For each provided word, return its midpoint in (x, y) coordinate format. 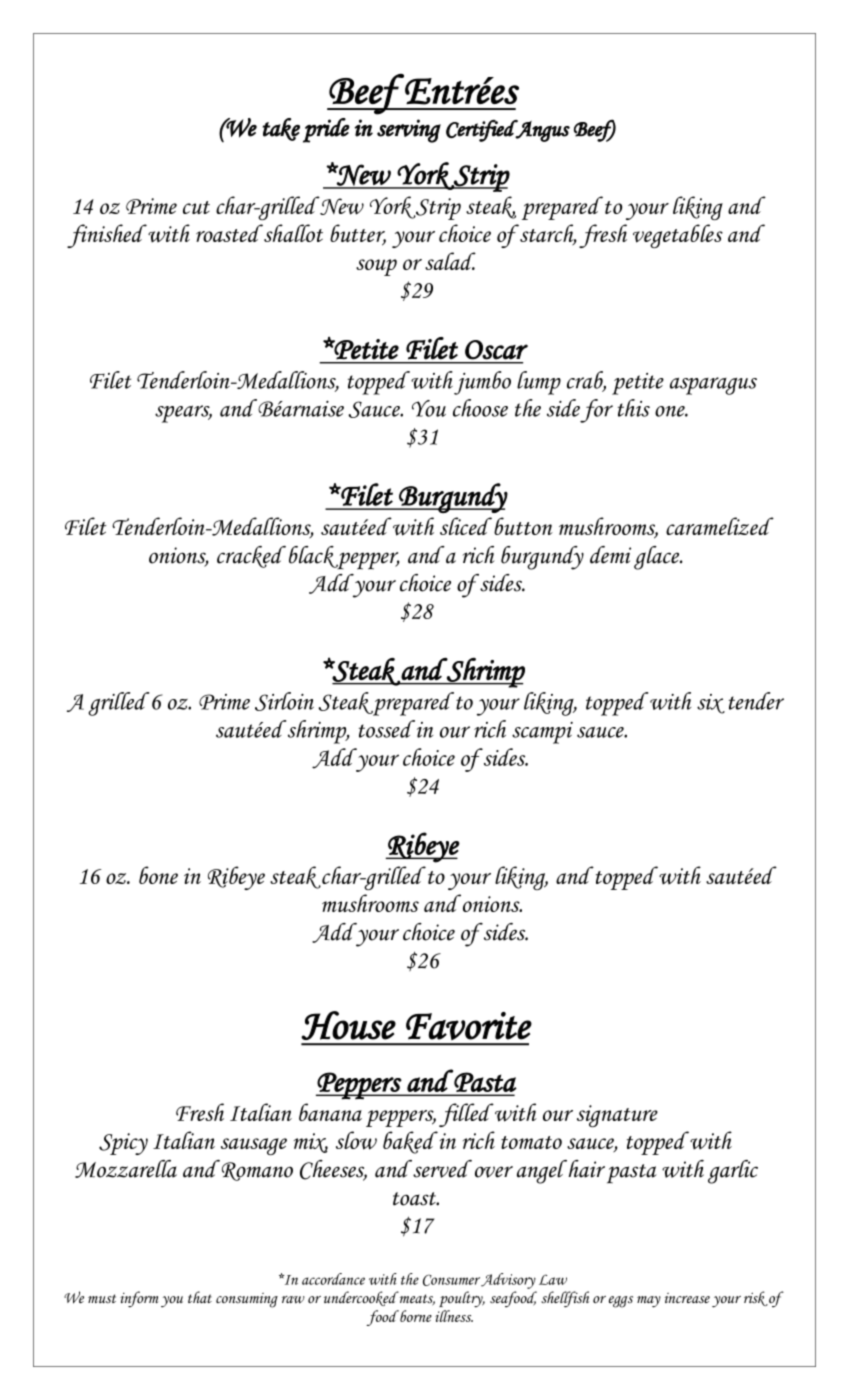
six (711, 704)
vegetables (678, 236)
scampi (542, 733)
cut (196, 207)
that (200, 1297)
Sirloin (284, 701)
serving (409, 131)
